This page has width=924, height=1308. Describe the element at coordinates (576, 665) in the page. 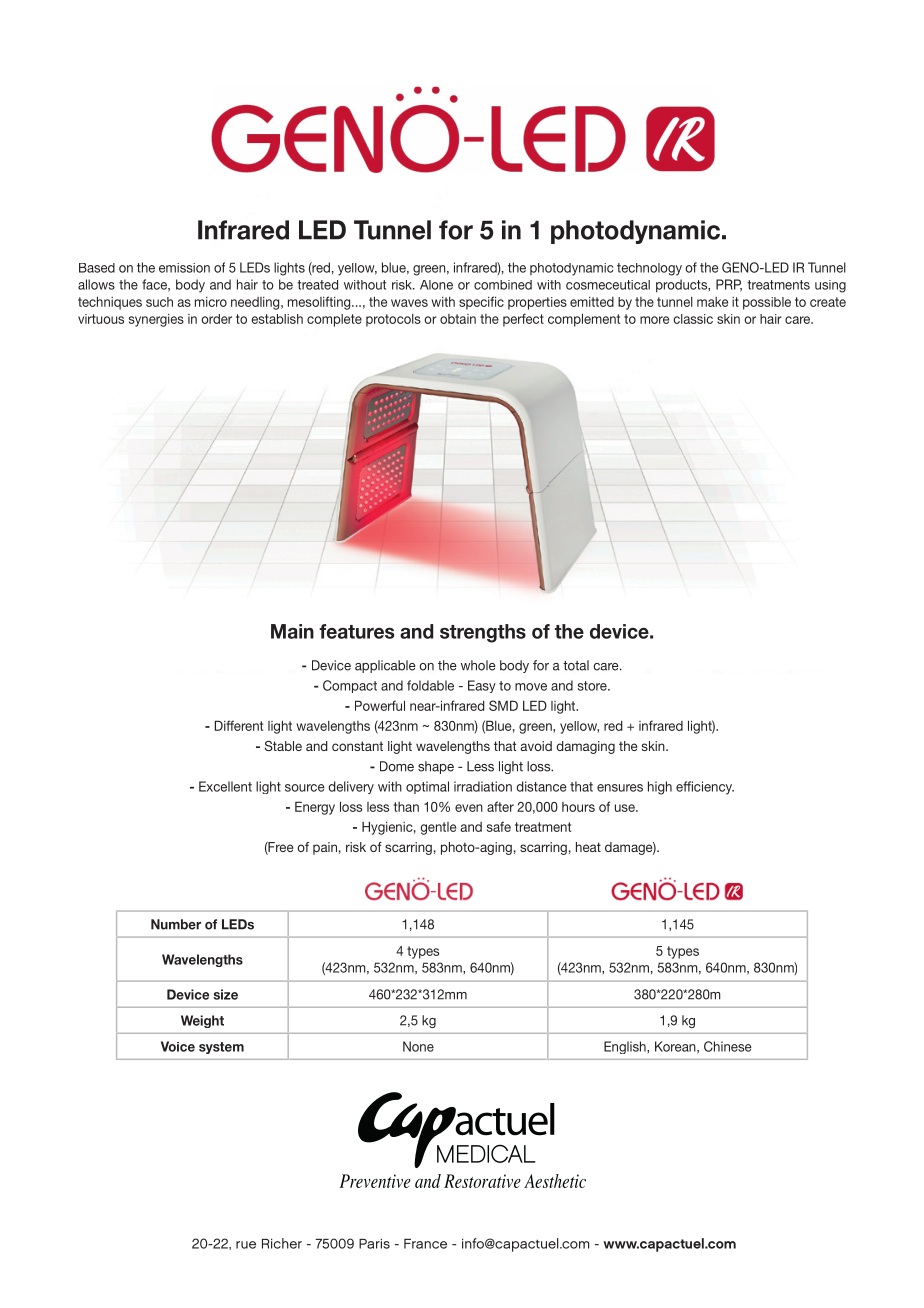

I see `total` at that location.
